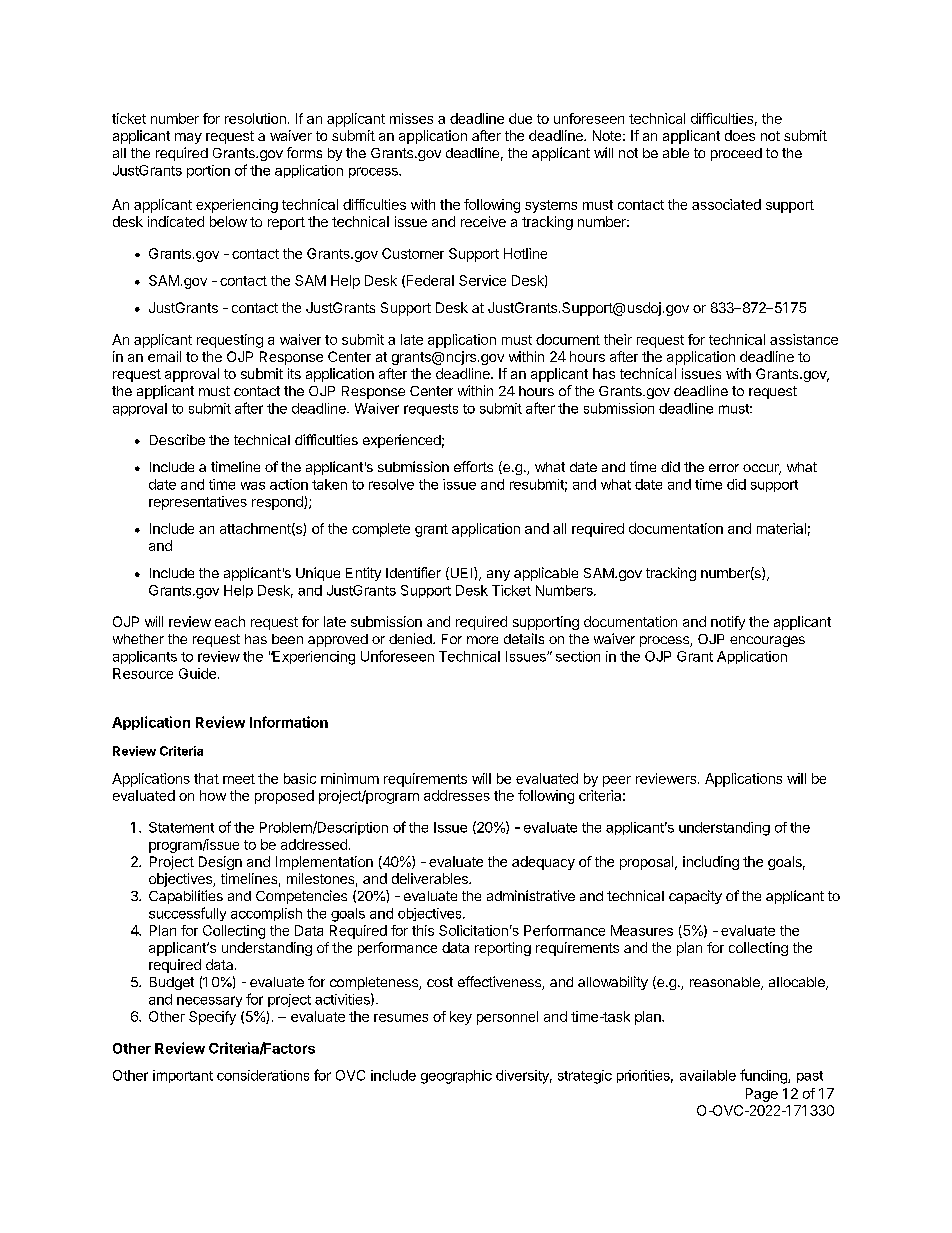  I want to click on more, so click(482, 640).
